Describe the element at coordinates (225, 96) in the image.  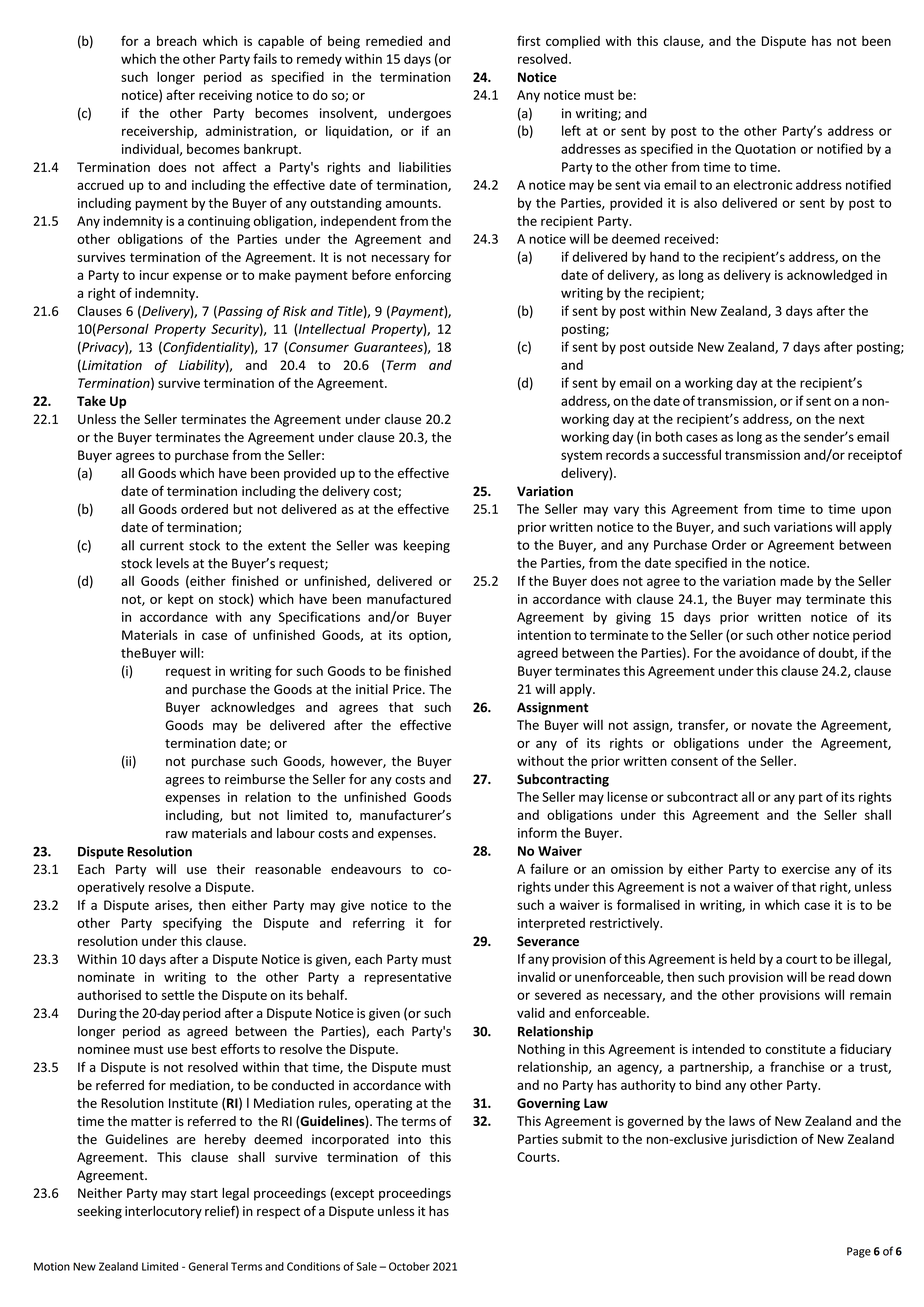
I see `receiving` at that location.
